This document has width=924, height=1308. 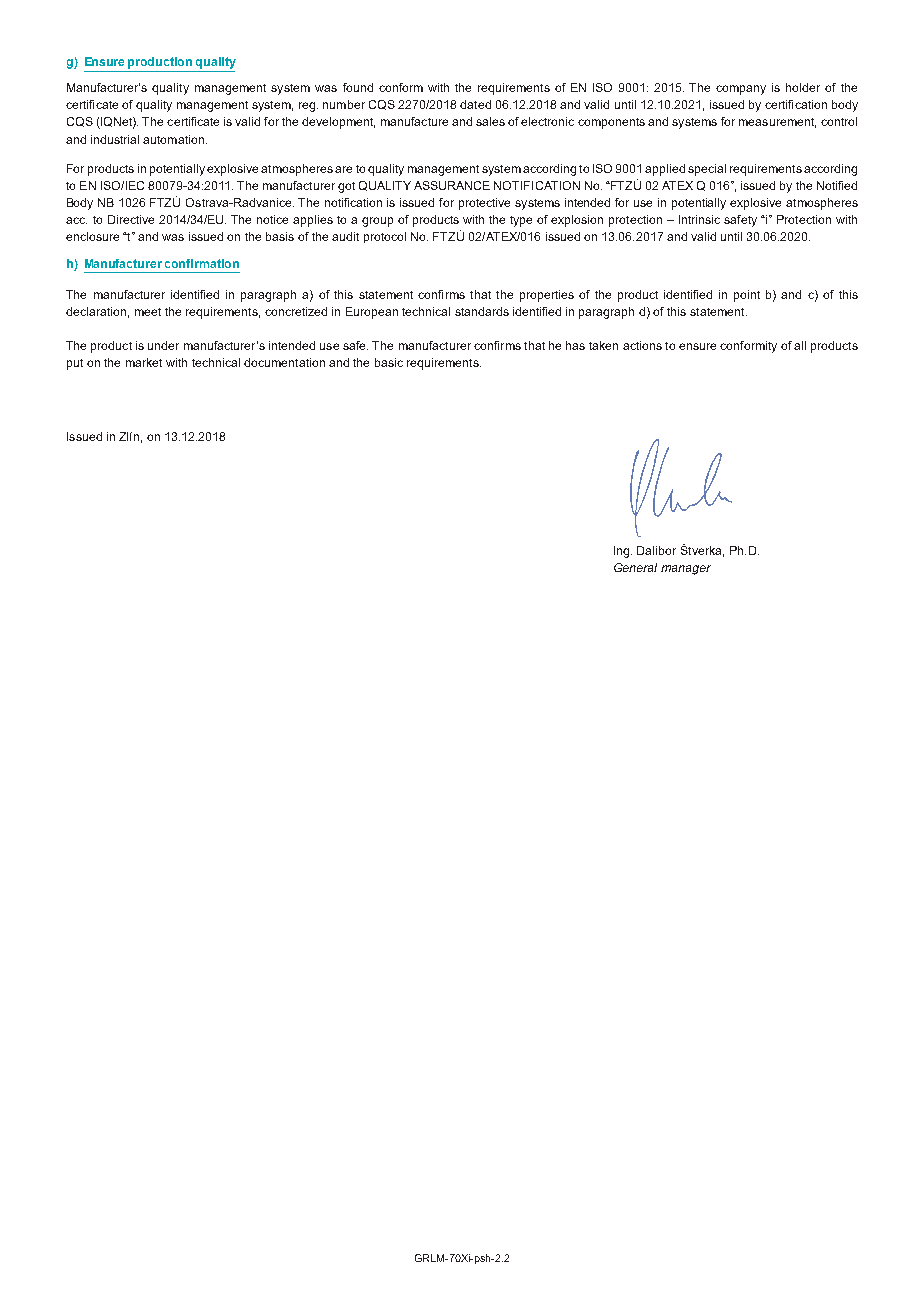 I want to click on Intrinsic, so click(x=699, y=219).
